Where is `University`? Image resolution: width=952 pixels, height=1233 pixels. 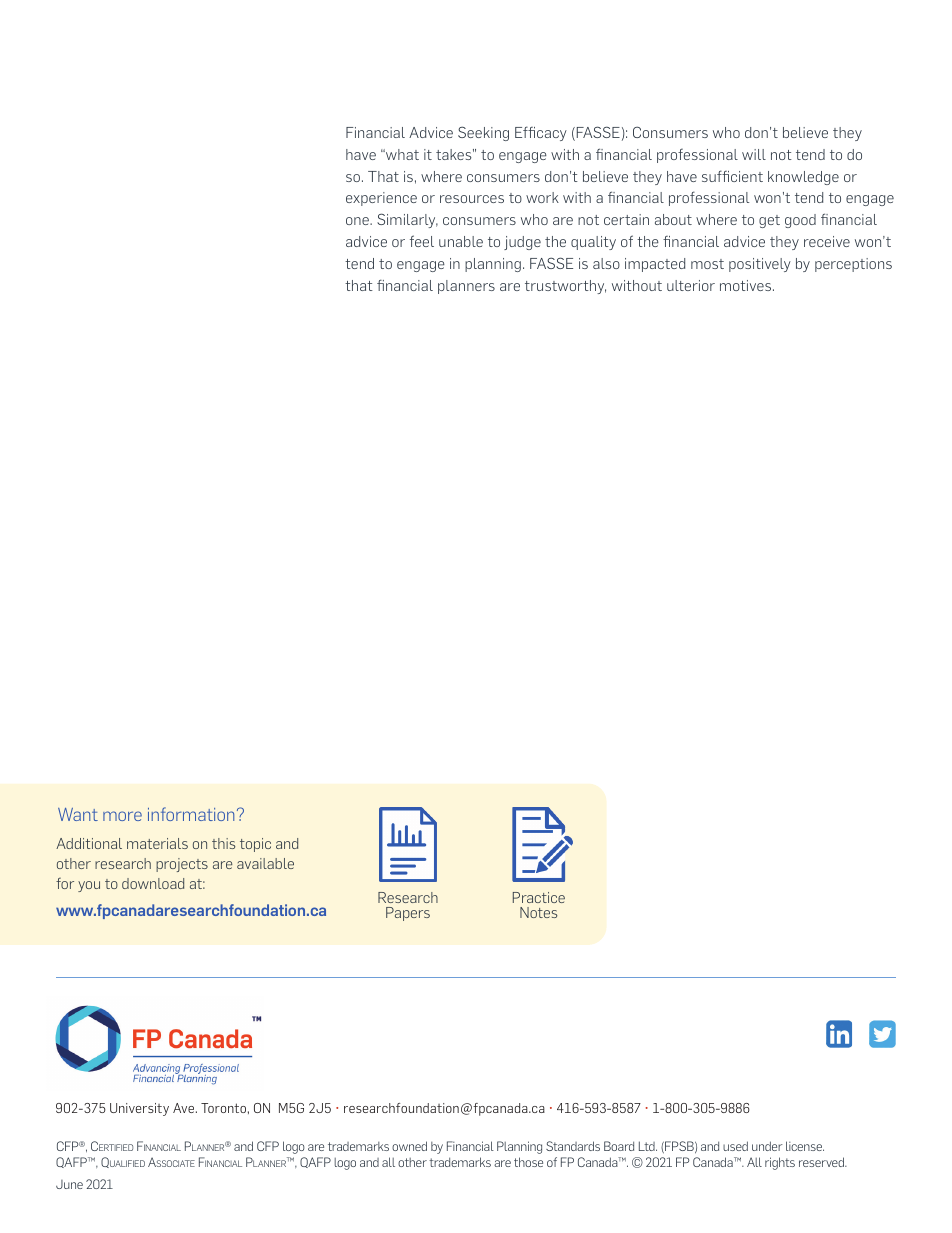 University is located at coordinates (139, 1109).
